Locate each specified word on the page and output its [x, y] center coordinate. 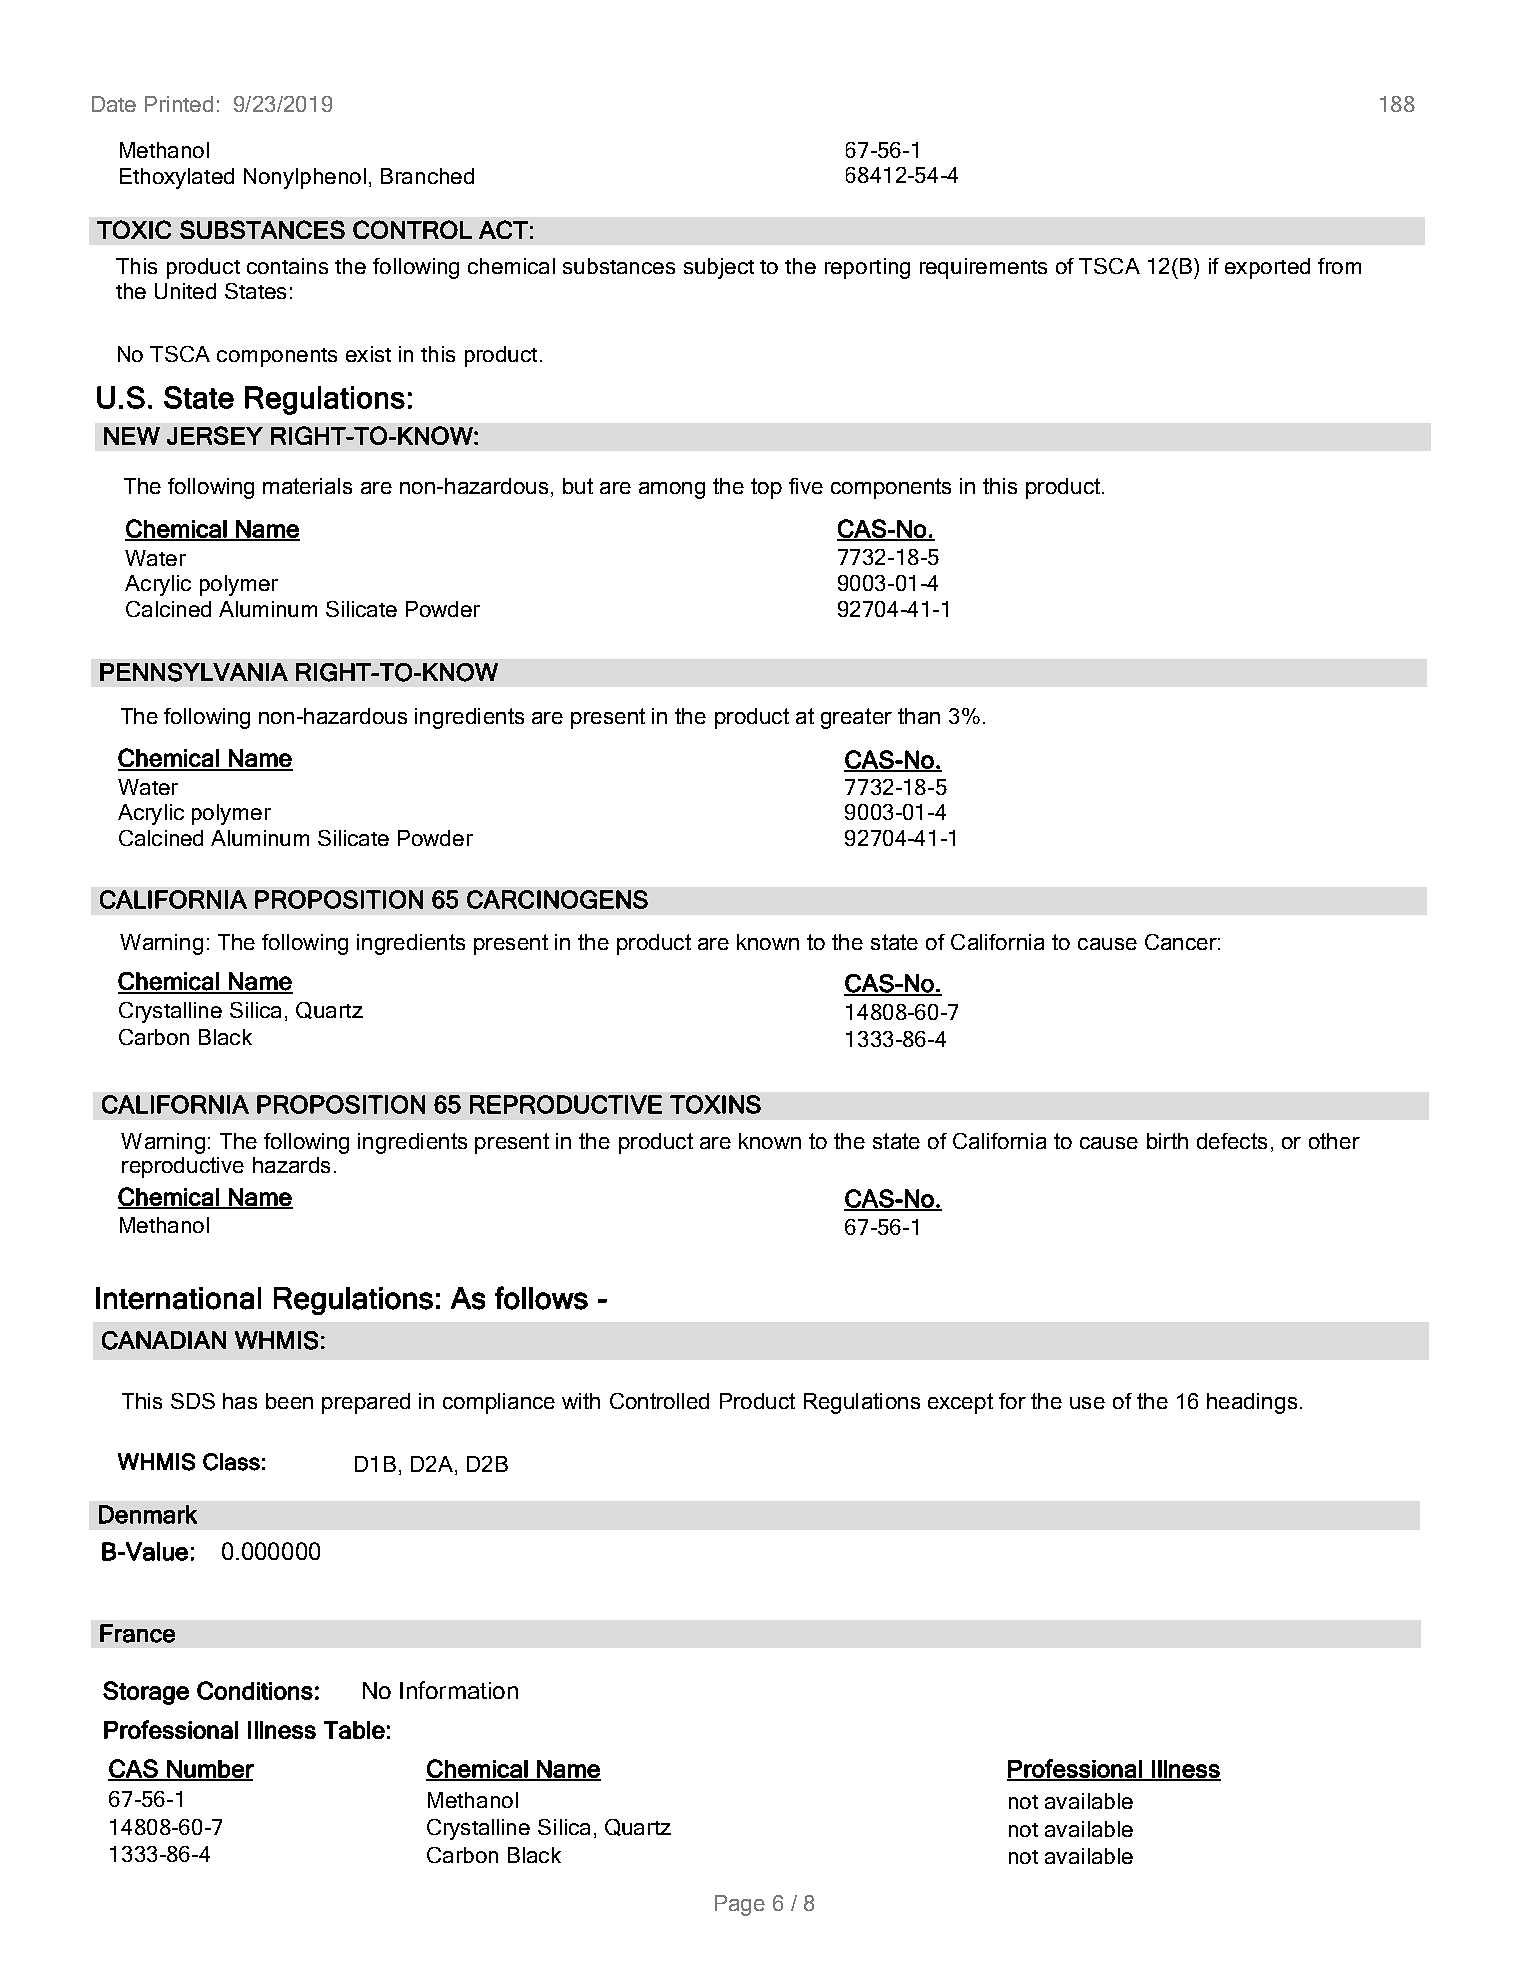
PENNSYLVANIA [194, 672]
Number [209, 1770]
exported [1267, 268]
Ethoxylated [177, 178]
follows [541, 1298]
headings [1252, 1403]
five [806, 486]
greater [856, 718]
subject [719, 268]
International [178, 1298]
